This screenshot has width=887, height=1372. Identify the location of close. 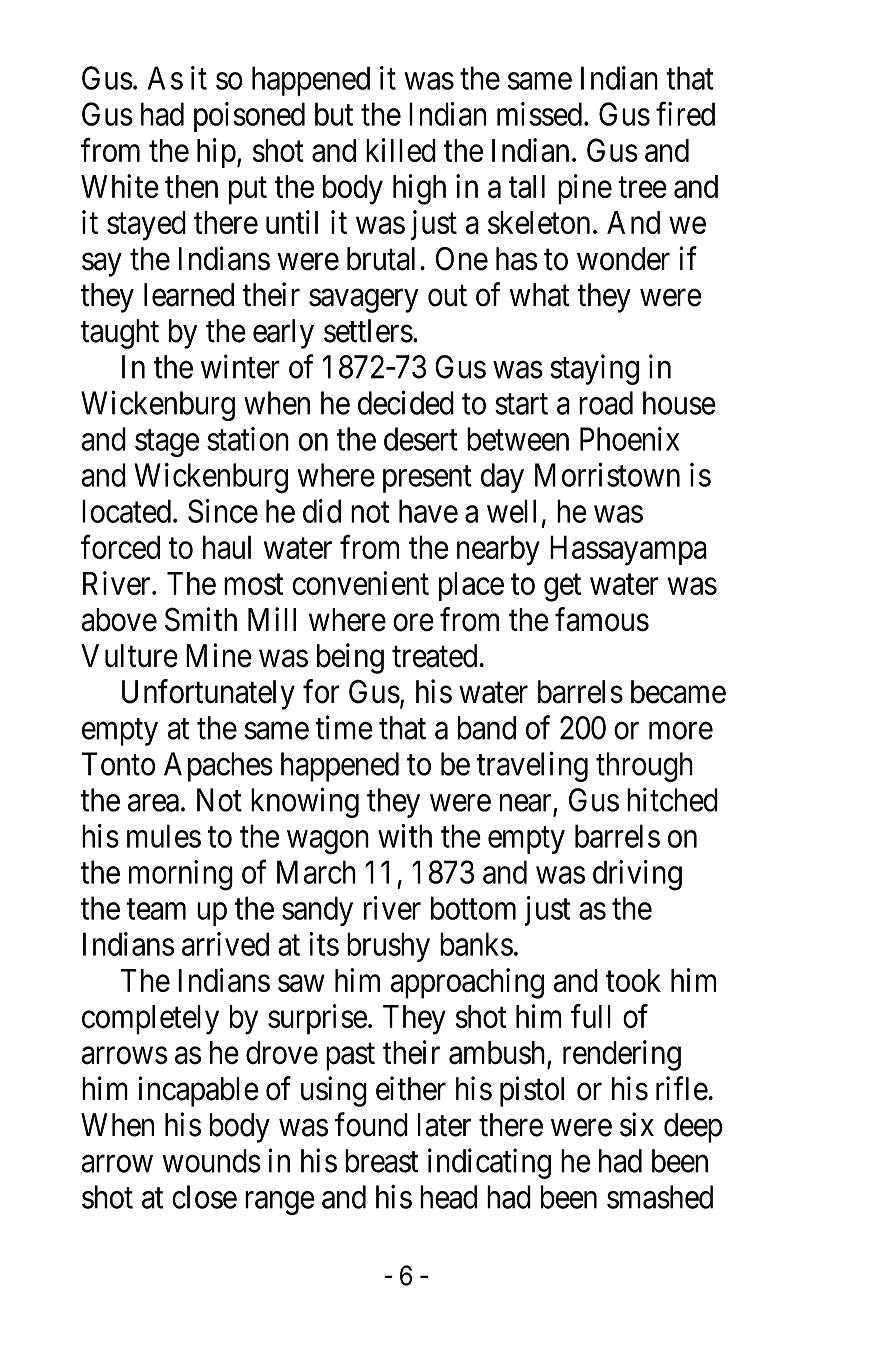
(204, 1197).
